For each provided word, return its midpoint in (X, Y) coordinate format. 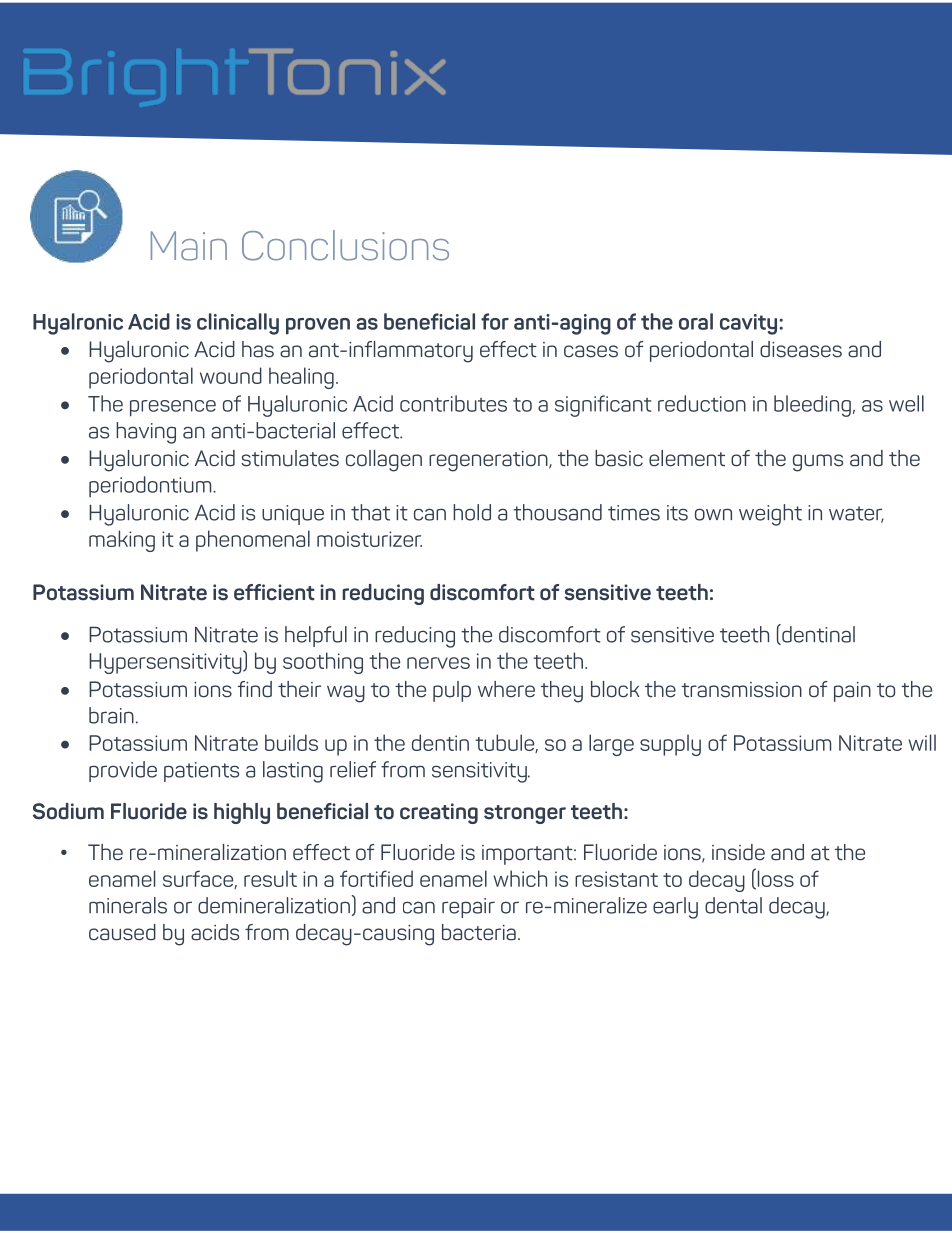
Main (189, 246)
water (856, 514)
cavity (748, 324)
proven (318, 326)
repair (468, 908)
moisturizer (369, 539)
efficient (274, 592)
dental (733, 905)
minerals (128, 905)
